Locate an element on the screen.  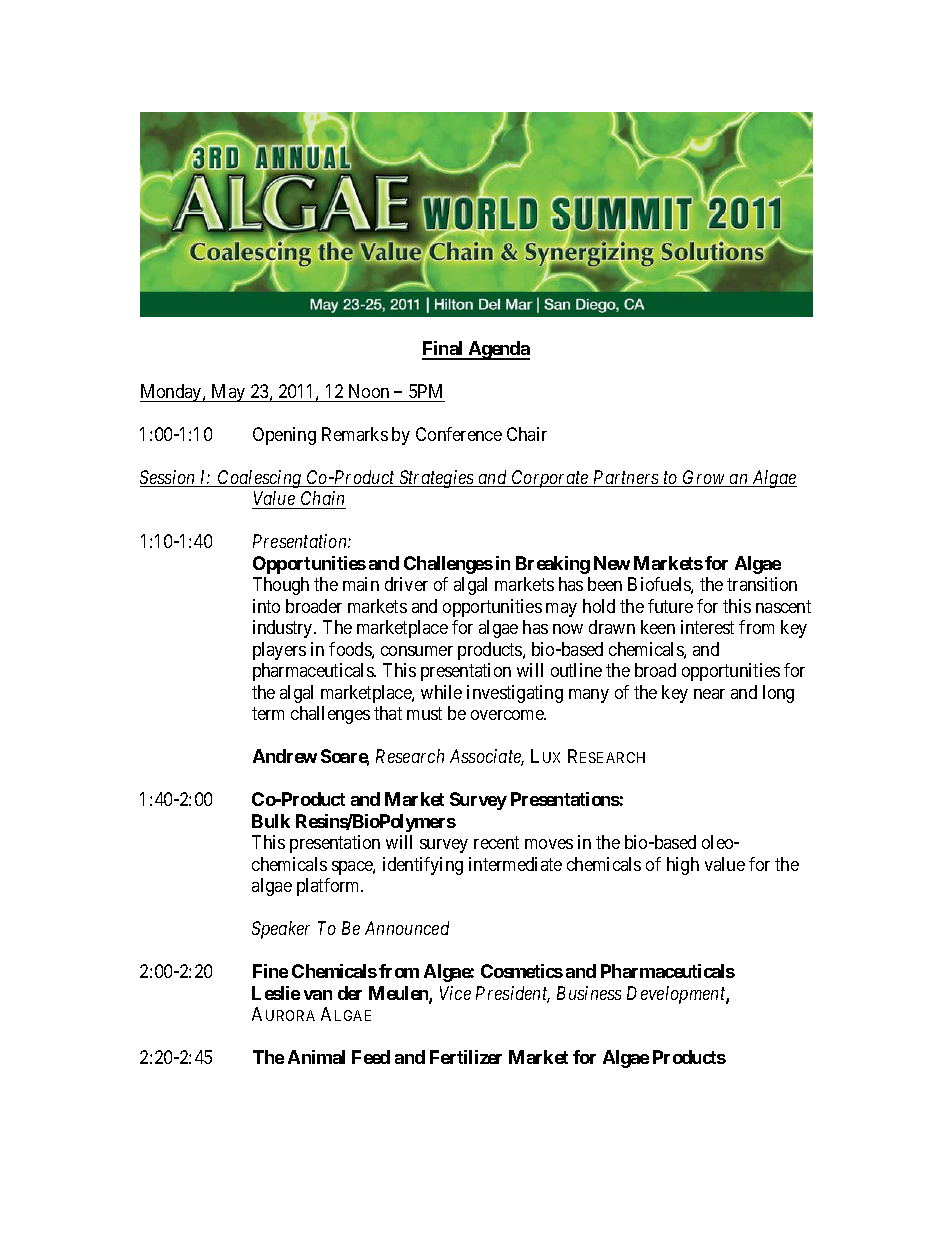
Grow is located at coordinates (704, 478).
